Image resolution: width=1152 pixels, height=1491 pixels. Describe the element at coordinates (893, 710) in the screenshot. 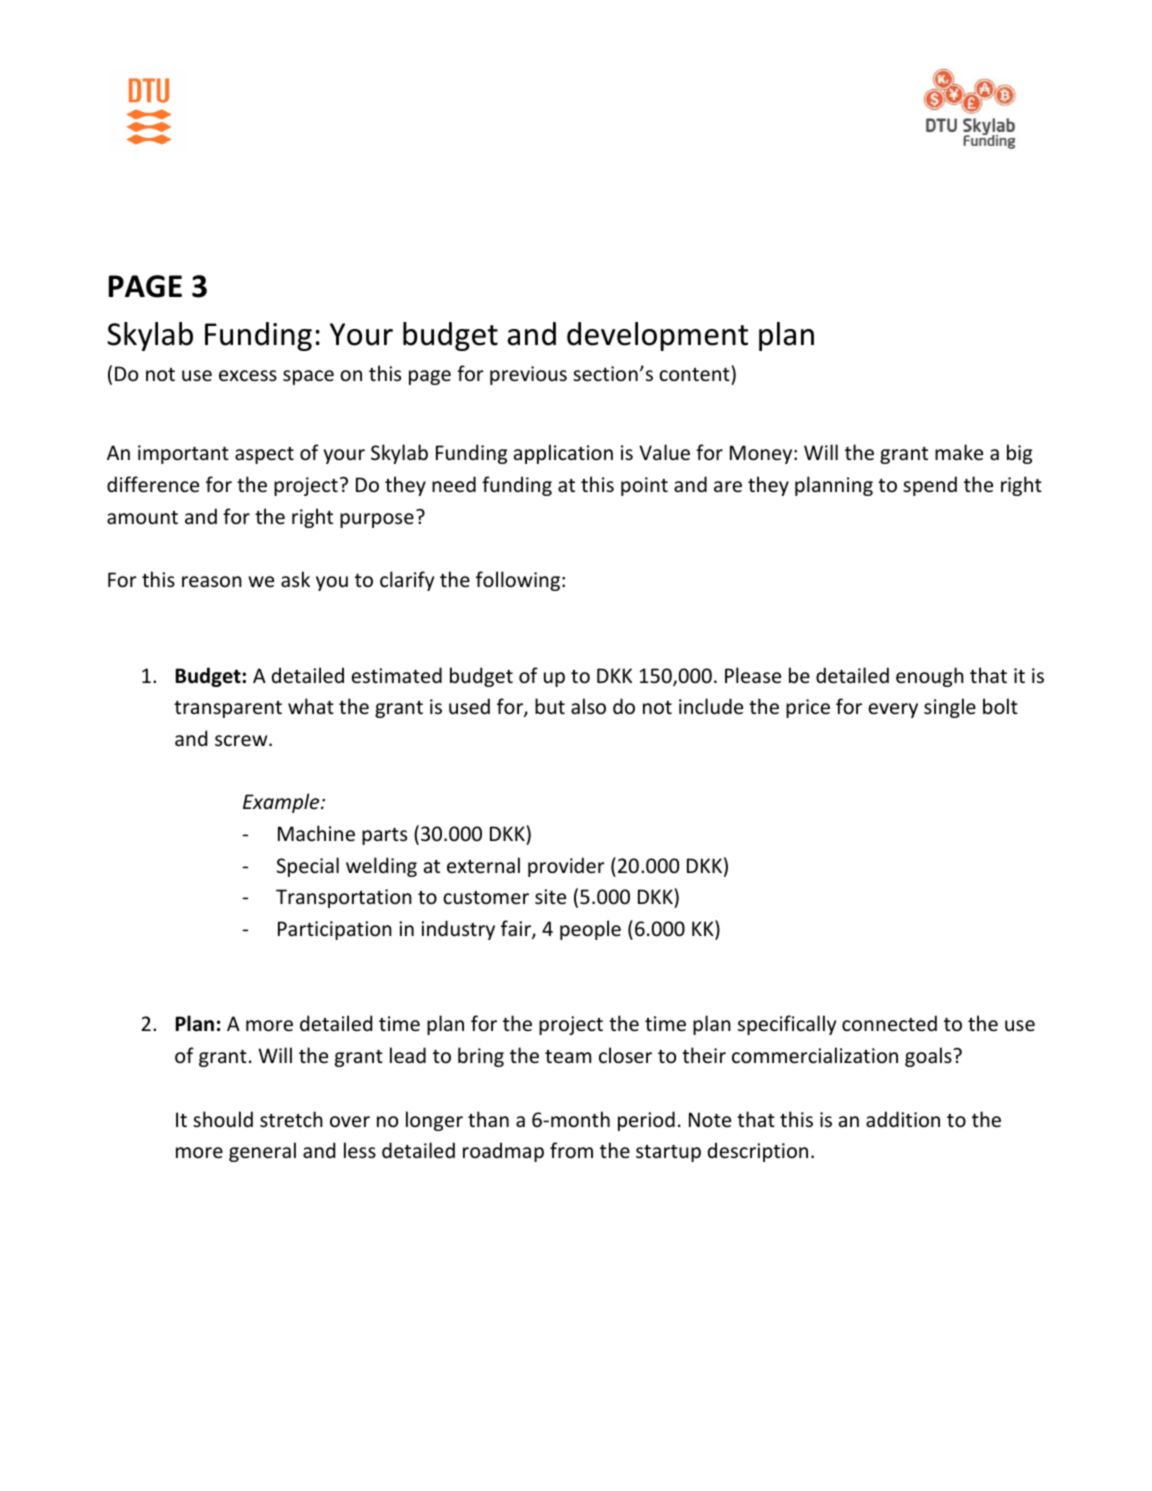

I see `every` at that location.
